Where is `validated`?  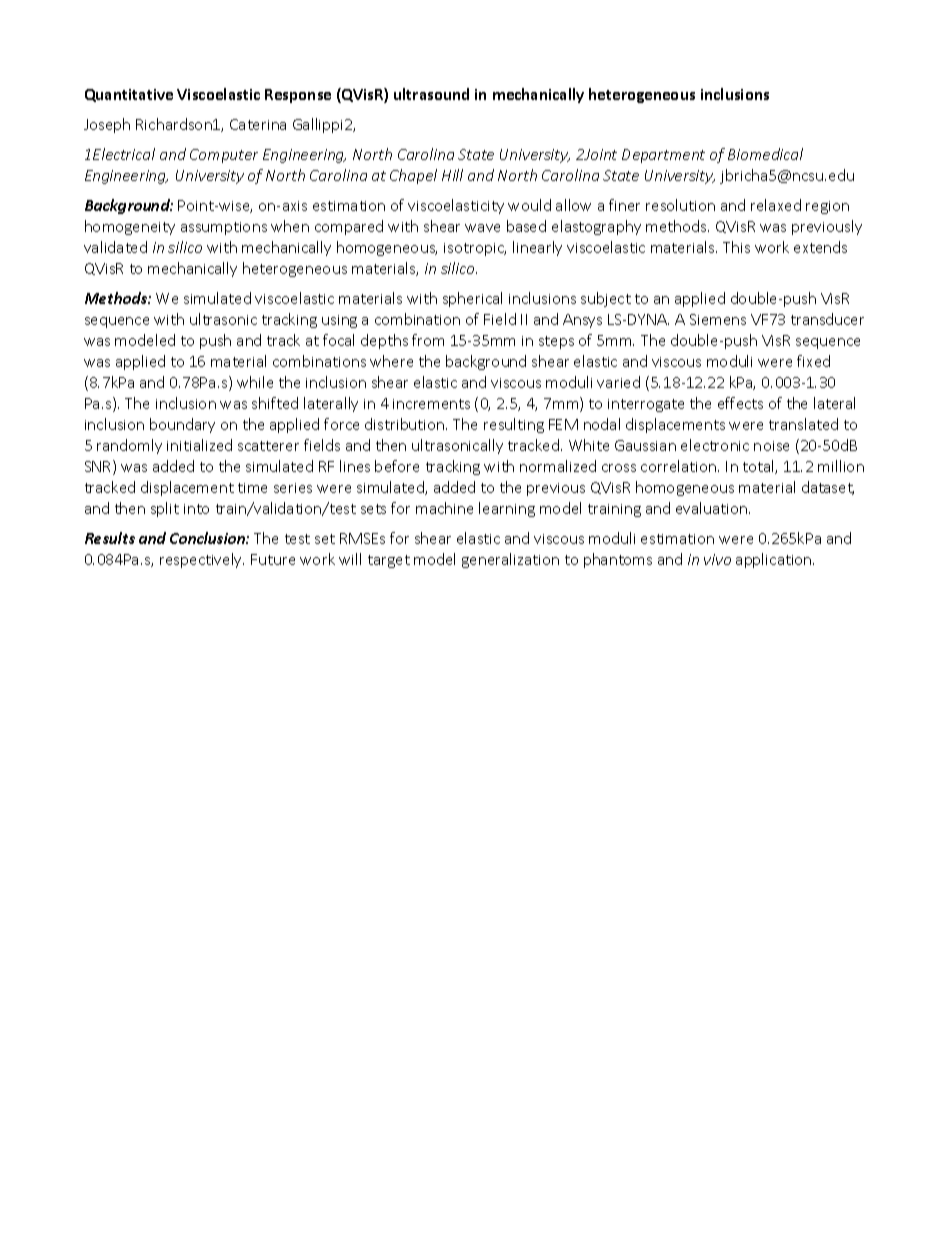 validated is located at coordinates (115, 247).
